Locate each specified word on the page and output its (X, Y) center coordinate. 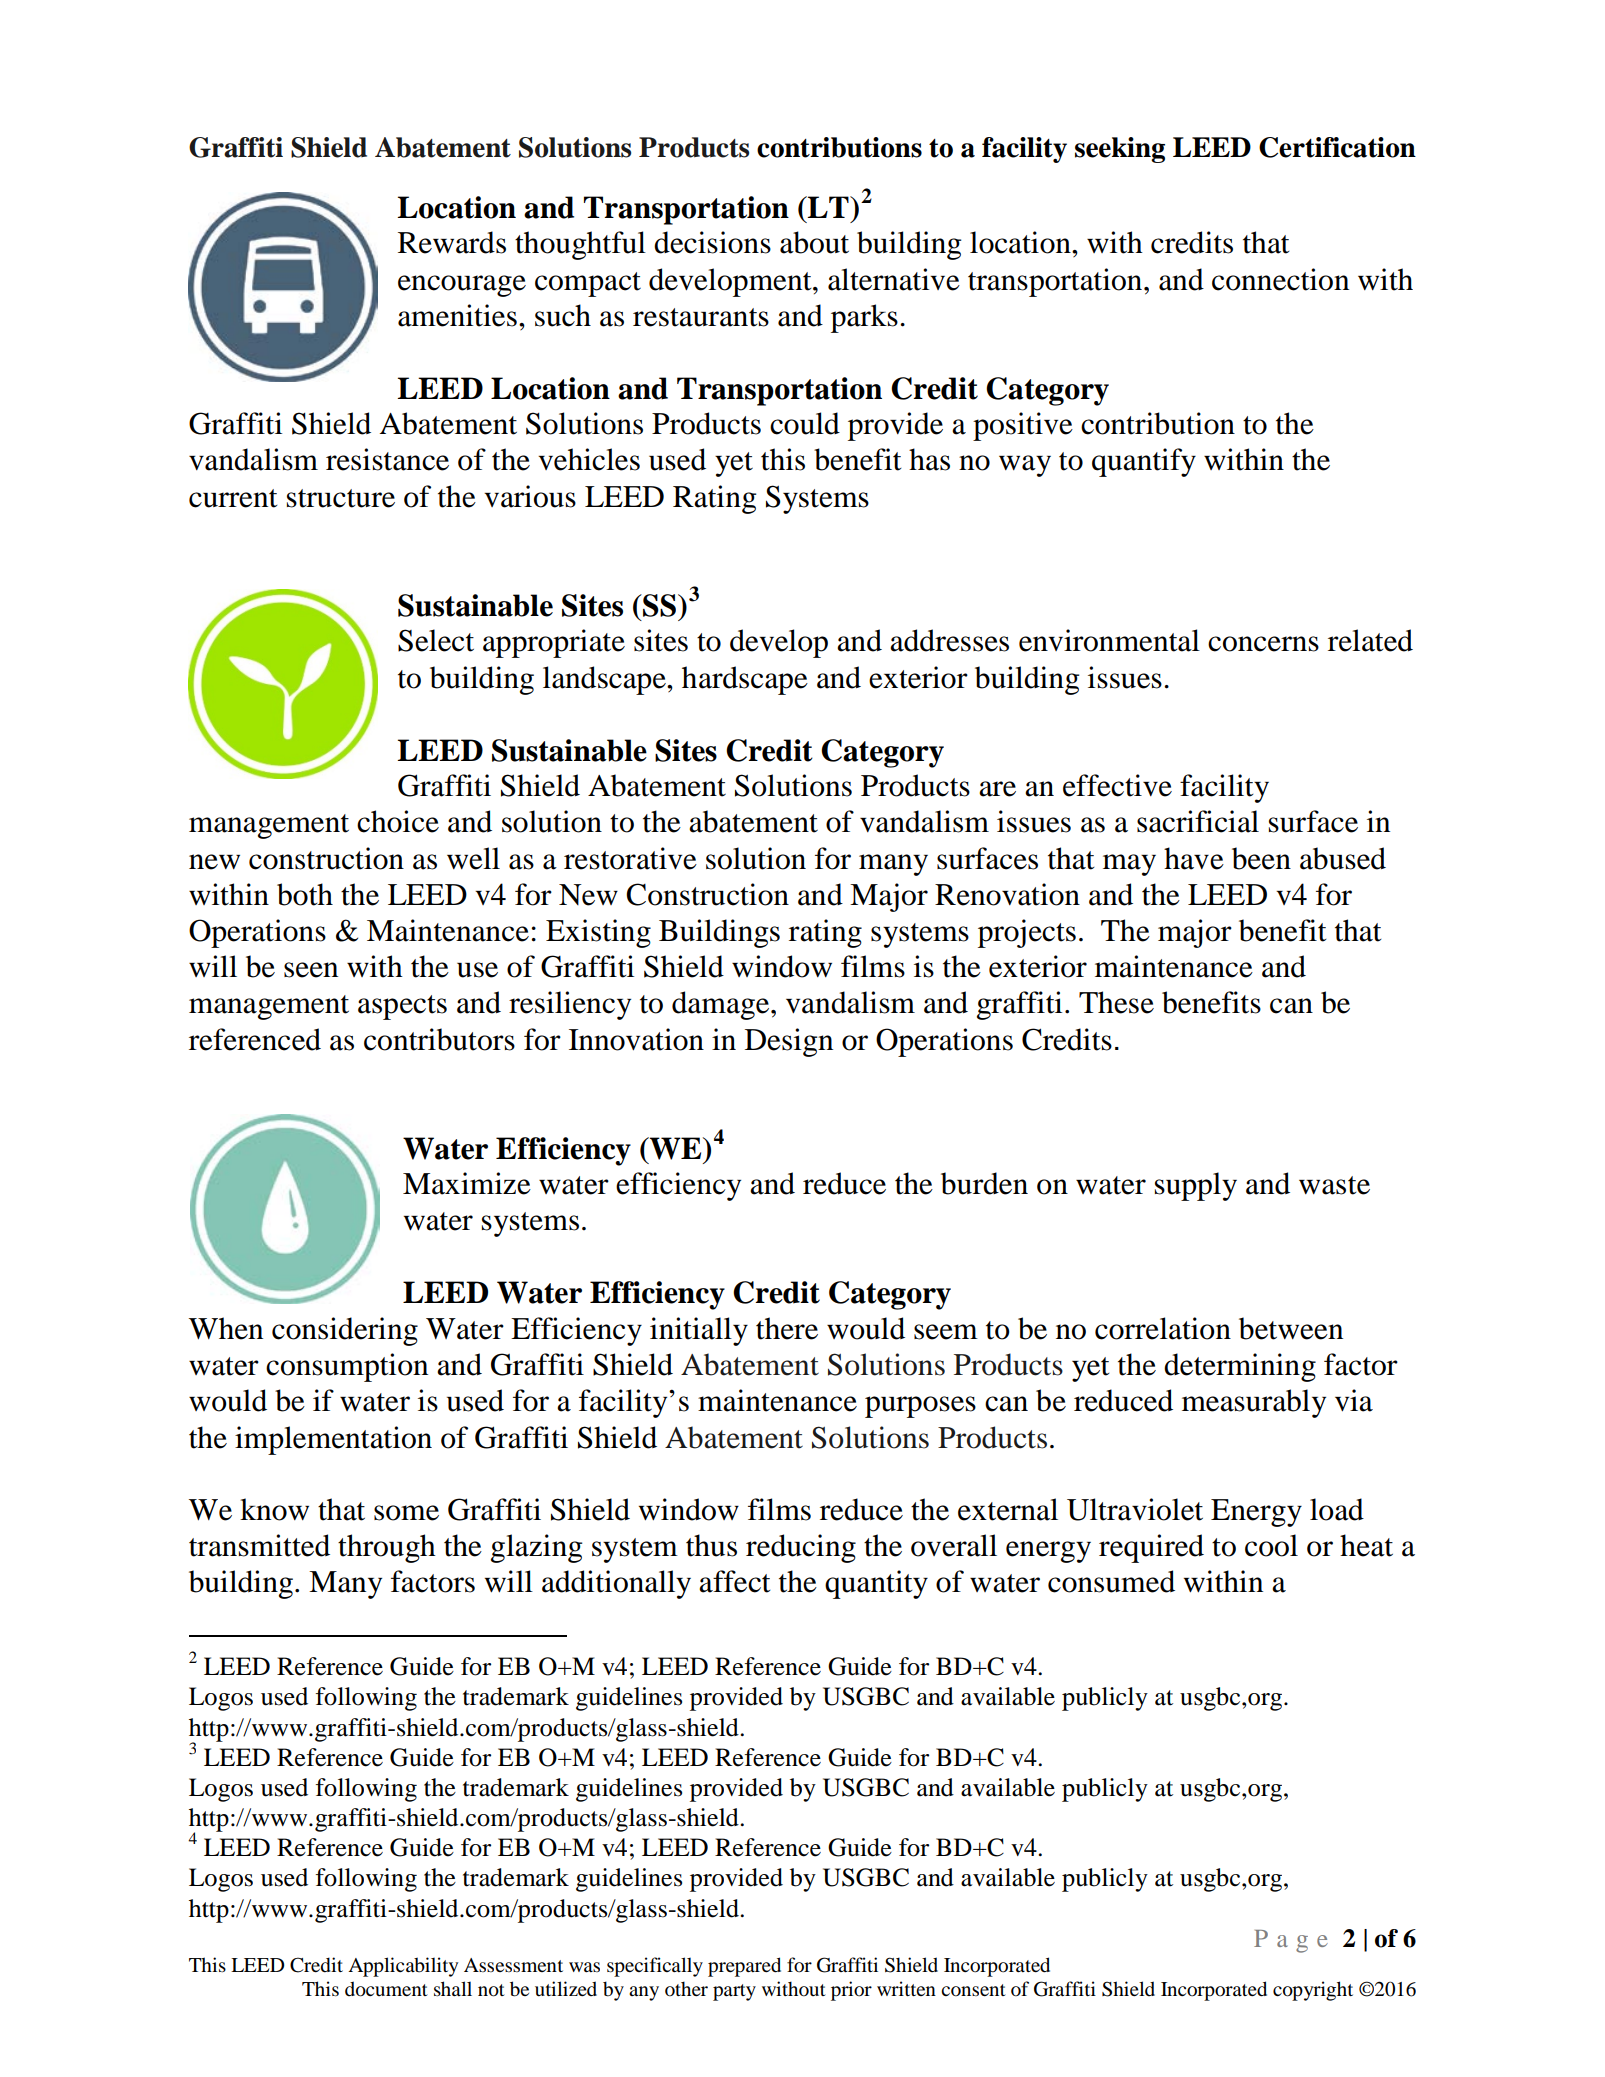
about (814, 242)
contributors (439, 1039)
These (1116, 1002)
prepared (744, 1967)
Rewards (452, 242)
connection (1280, 279)
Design (789, 1042)
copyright (1313, 1991)
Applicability (403, 1967)
